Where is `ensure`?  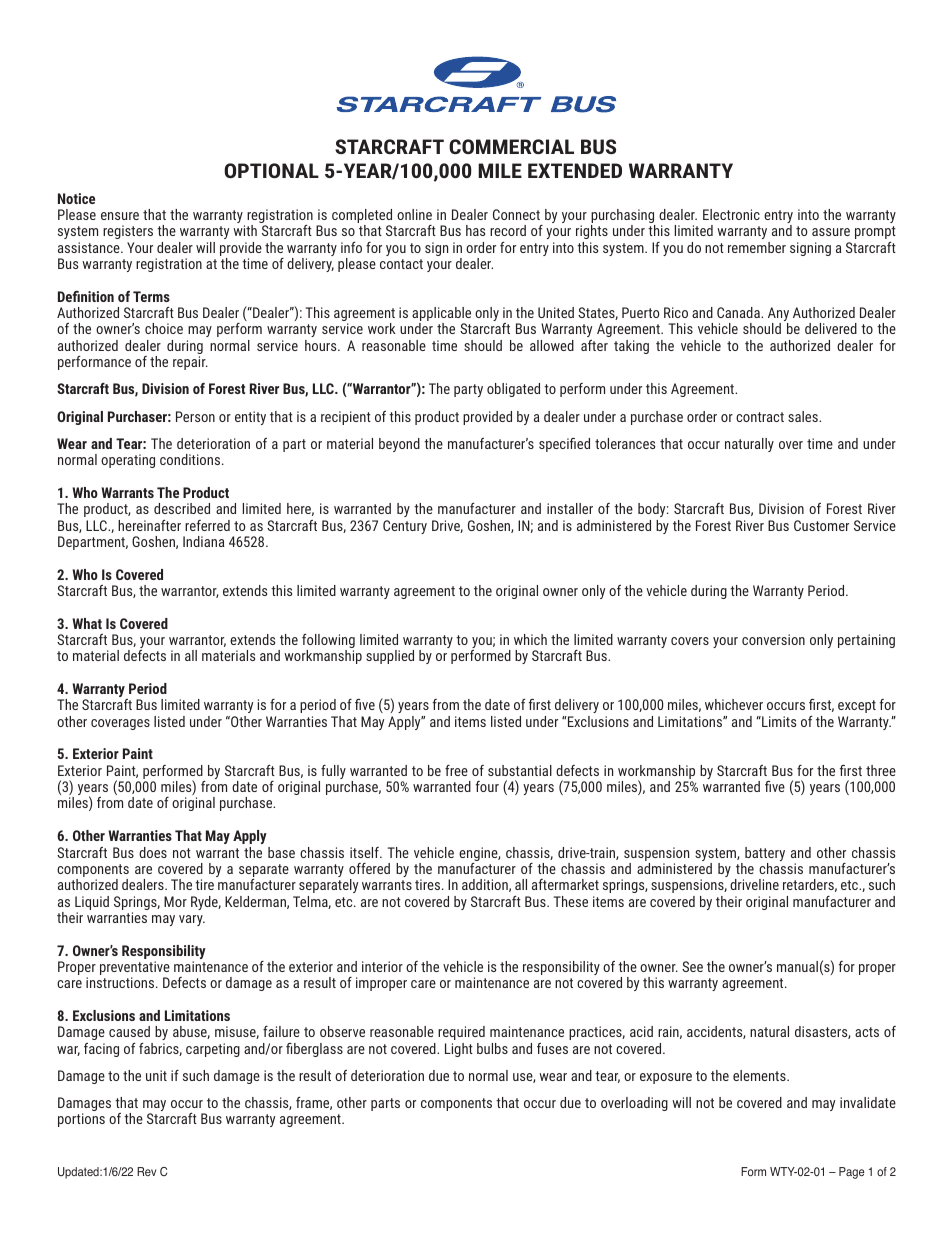 ensure is located at coordinates (120, 216).
